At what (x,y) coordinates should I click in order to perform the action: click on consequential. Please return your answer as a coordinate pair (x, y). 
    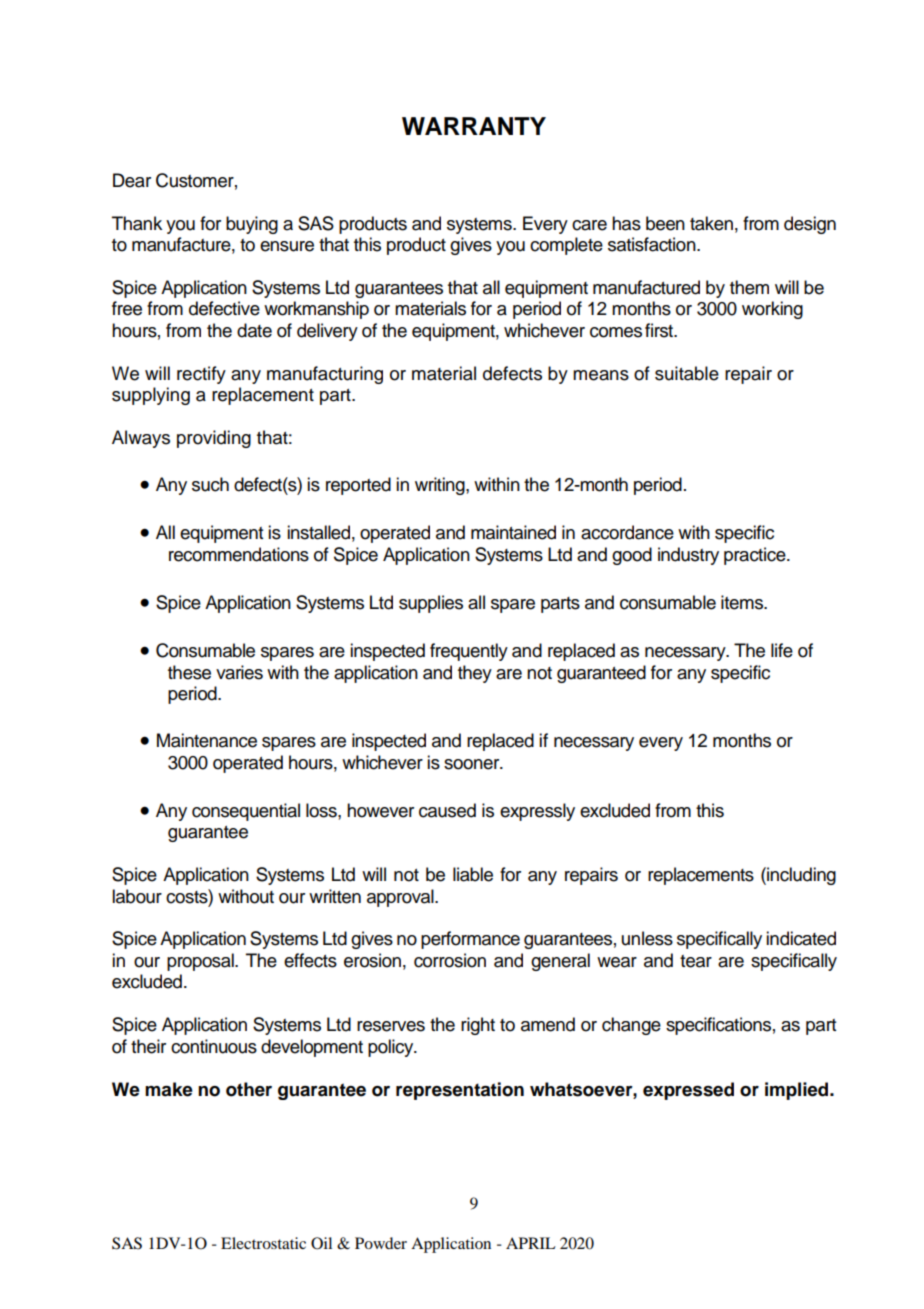
    Looking at the image, I should click on (246, 812).
